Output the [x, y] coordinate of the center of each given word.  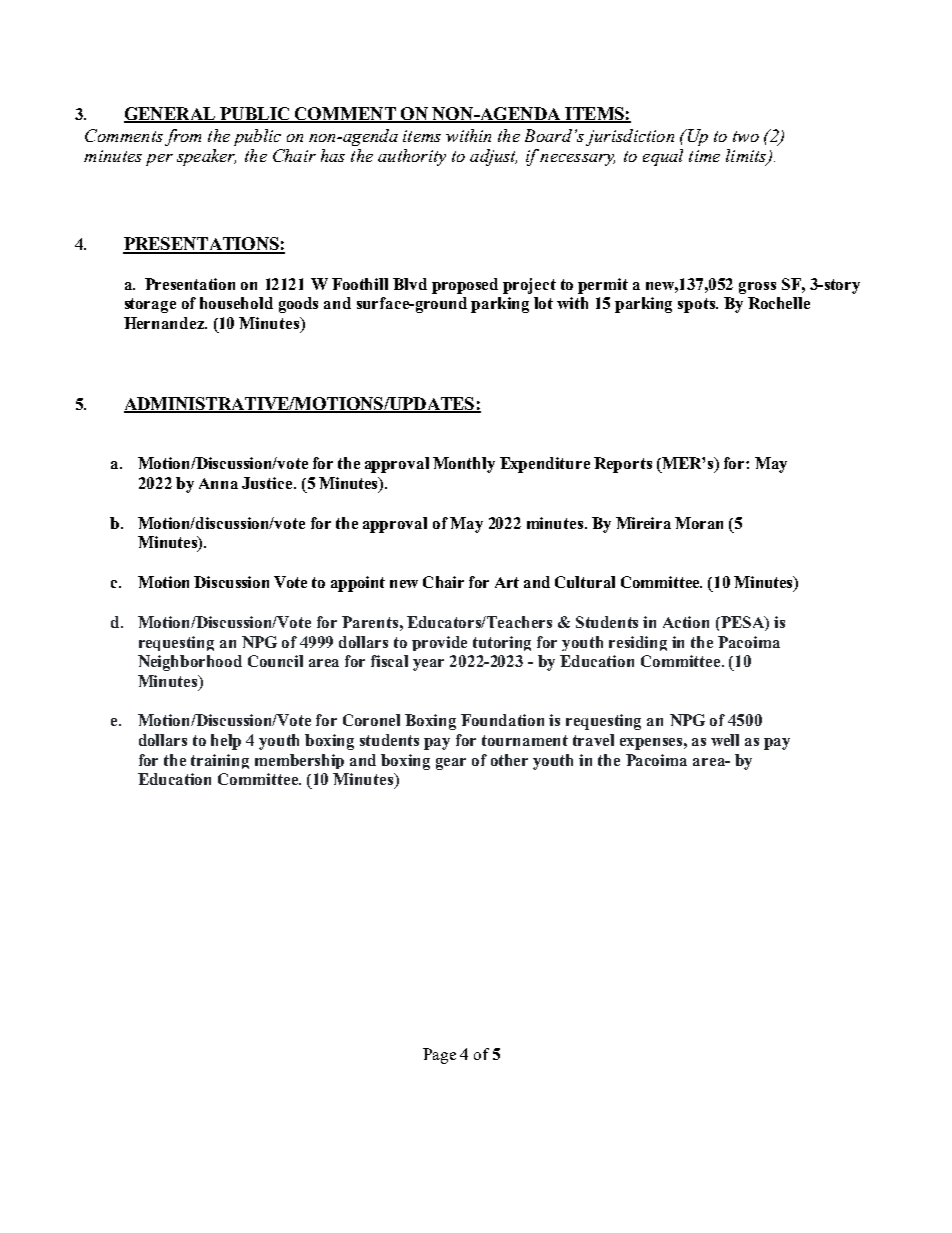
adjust [493, 157]
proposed [465, 286]
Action [686, 622]
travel [593, 740]
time [704, 156]
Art [507, 582]
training [220, 761]
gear [451, 764]
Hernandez [165, 323]
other [509, 760]
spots [697, 305]
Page [439, 1056]
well [725, 740]
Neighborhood [190, 663]
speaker [206, 157]
